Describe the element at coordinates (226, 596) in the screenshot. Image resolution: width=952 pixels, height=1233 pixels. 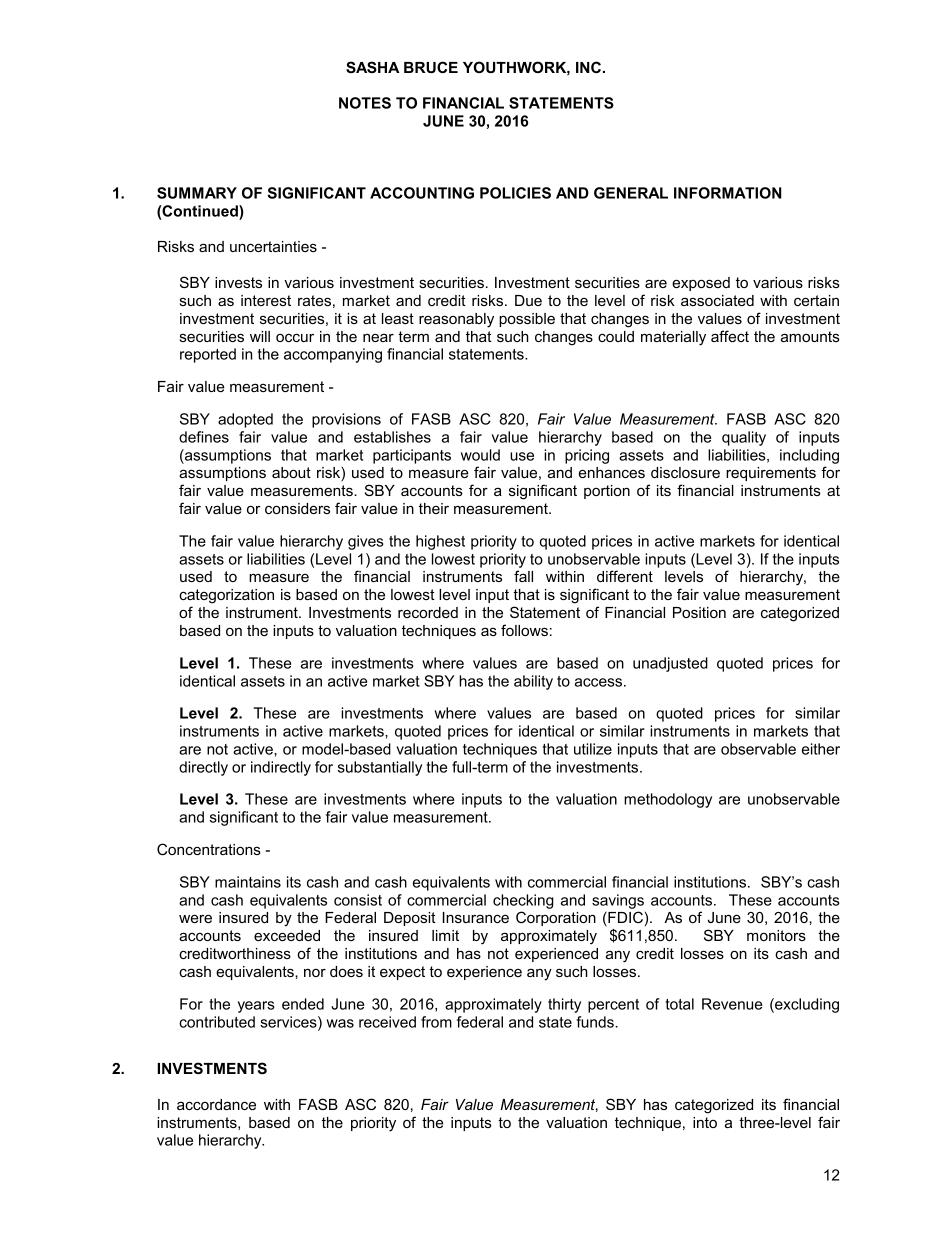
I see `categorization` at that location.
